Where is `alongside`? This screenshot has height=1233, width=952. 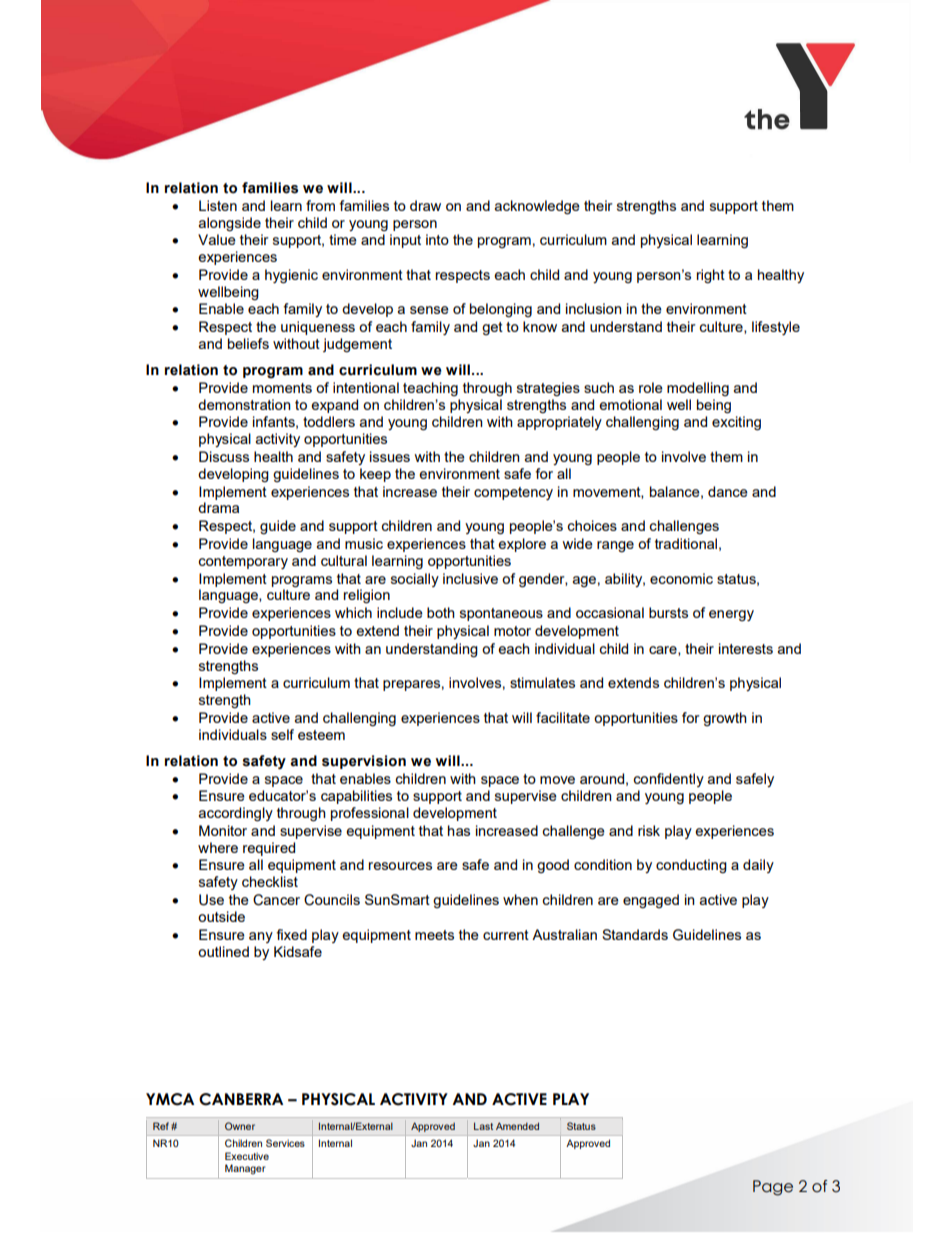 alongside is located at coordinates (230, 224).
